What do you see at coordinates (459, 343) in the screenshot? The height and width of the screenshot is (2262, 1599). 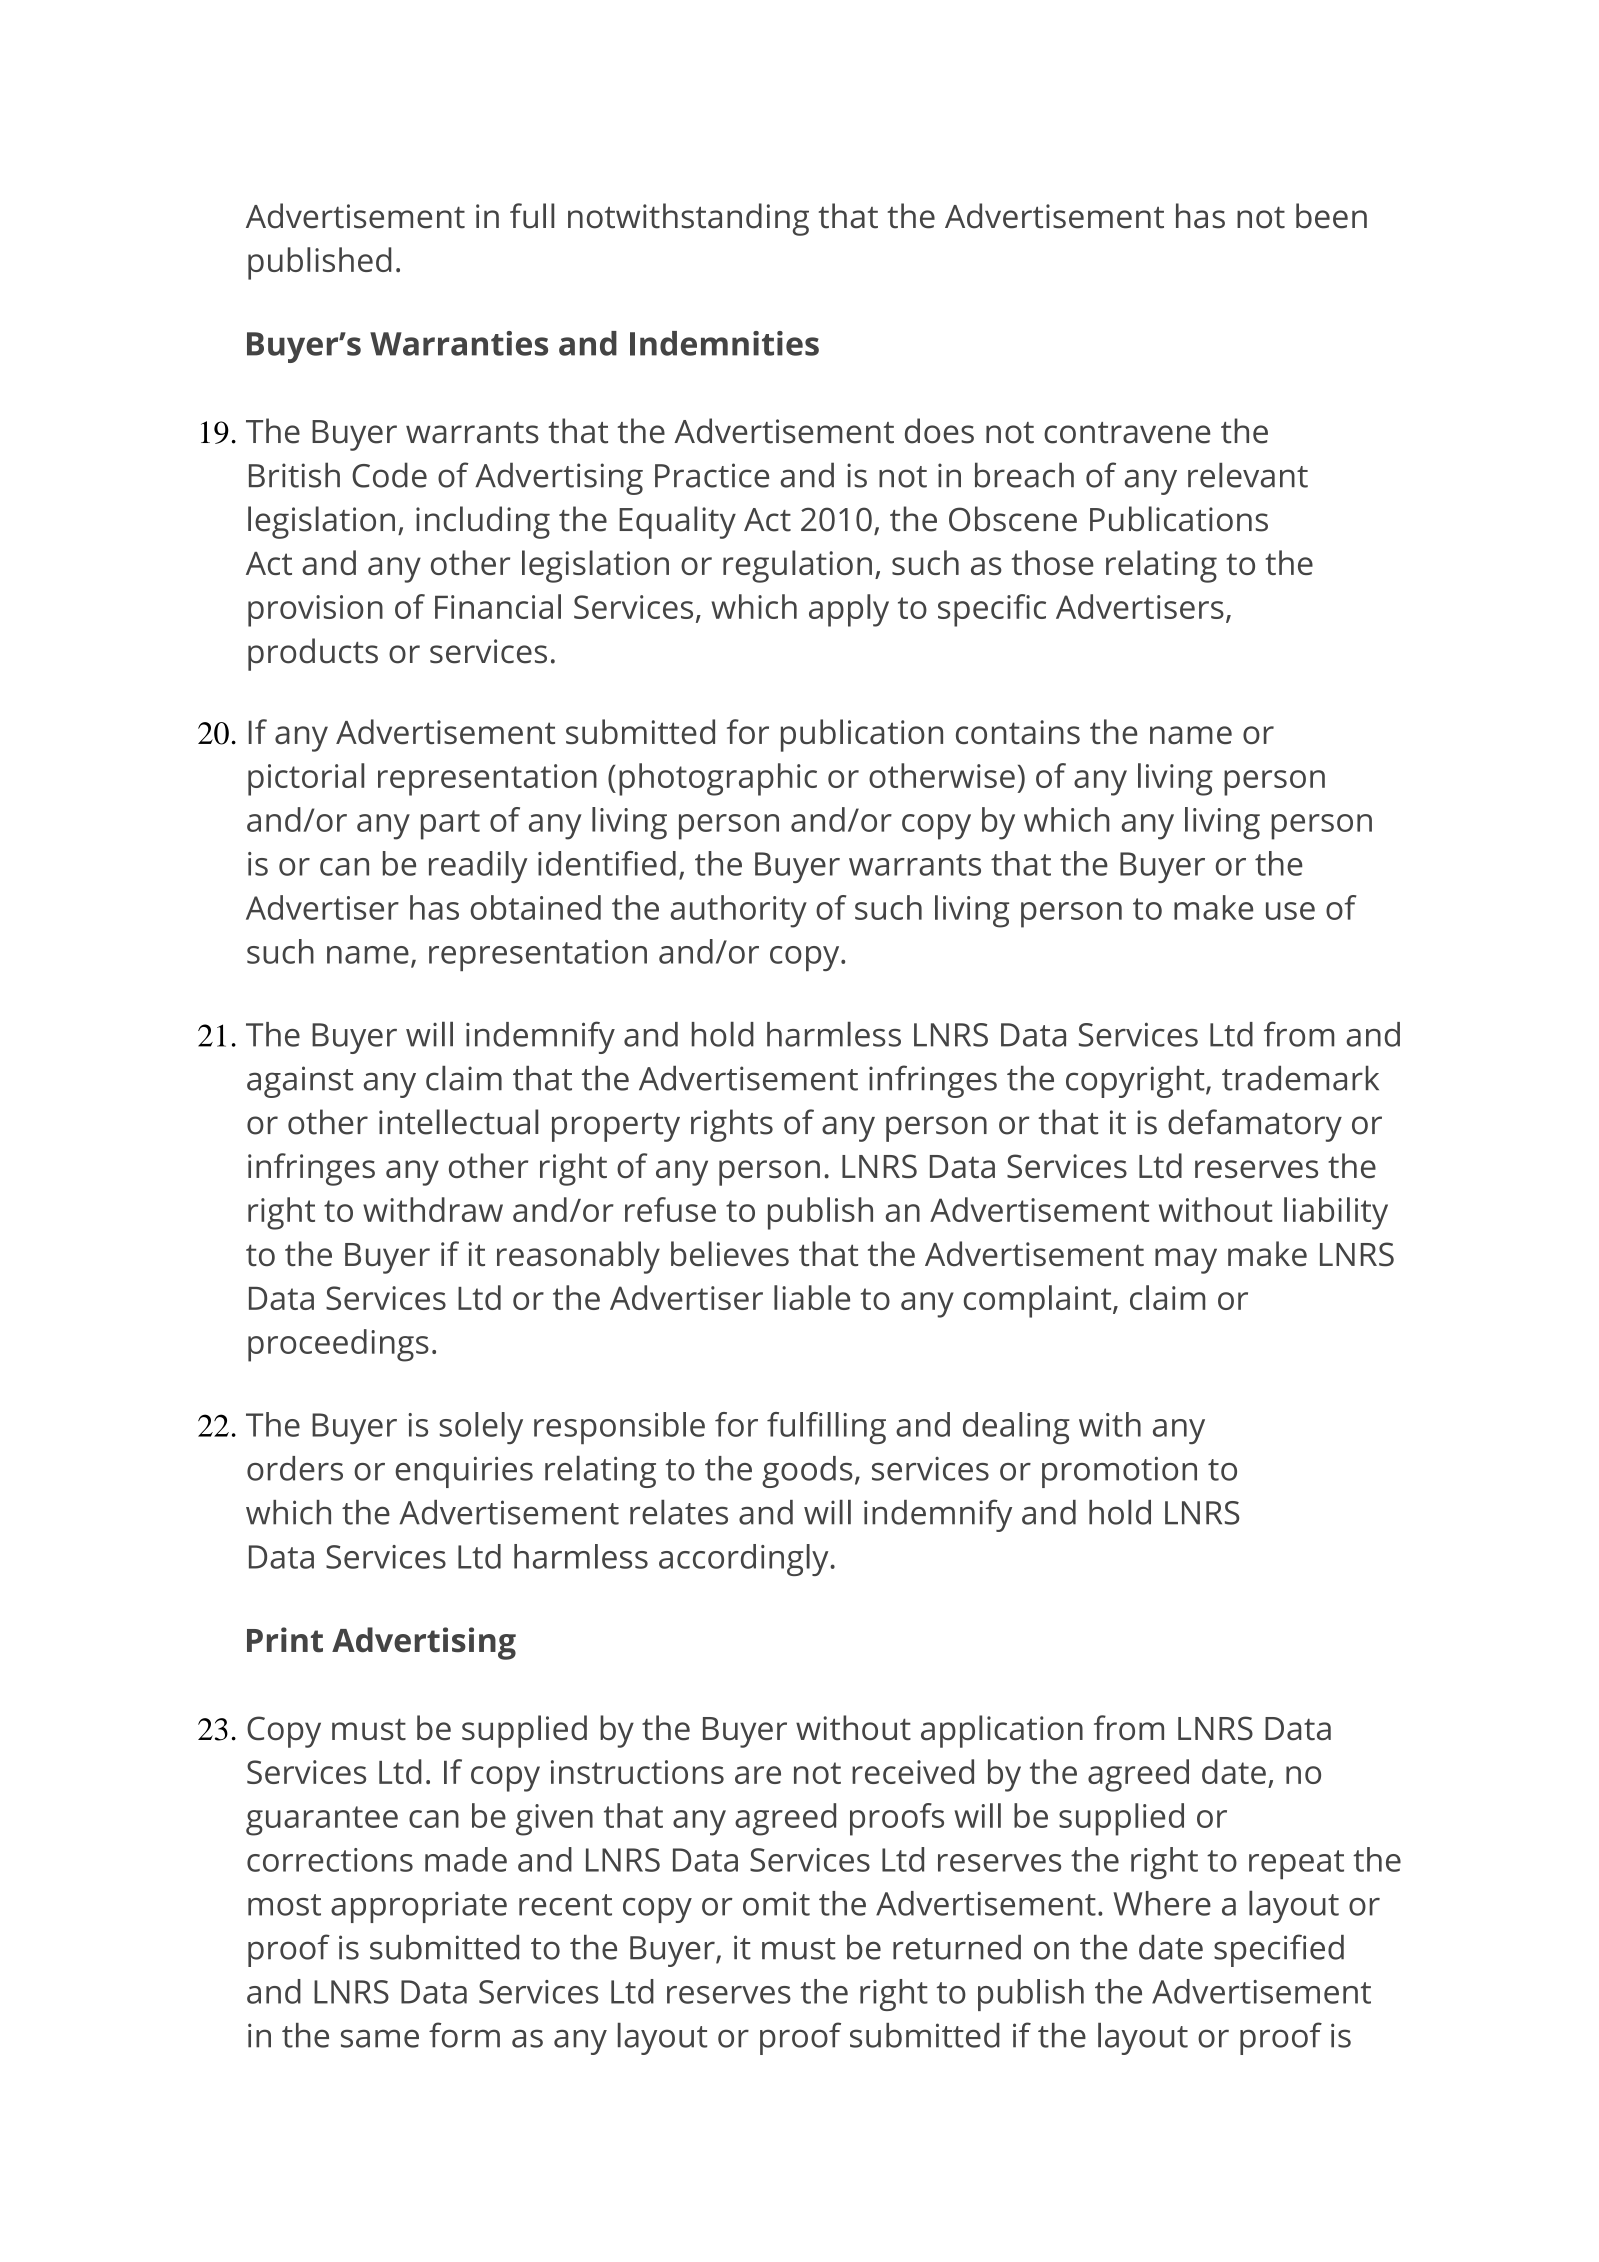 I see `Warranties` at bounding box center [459, 343].
